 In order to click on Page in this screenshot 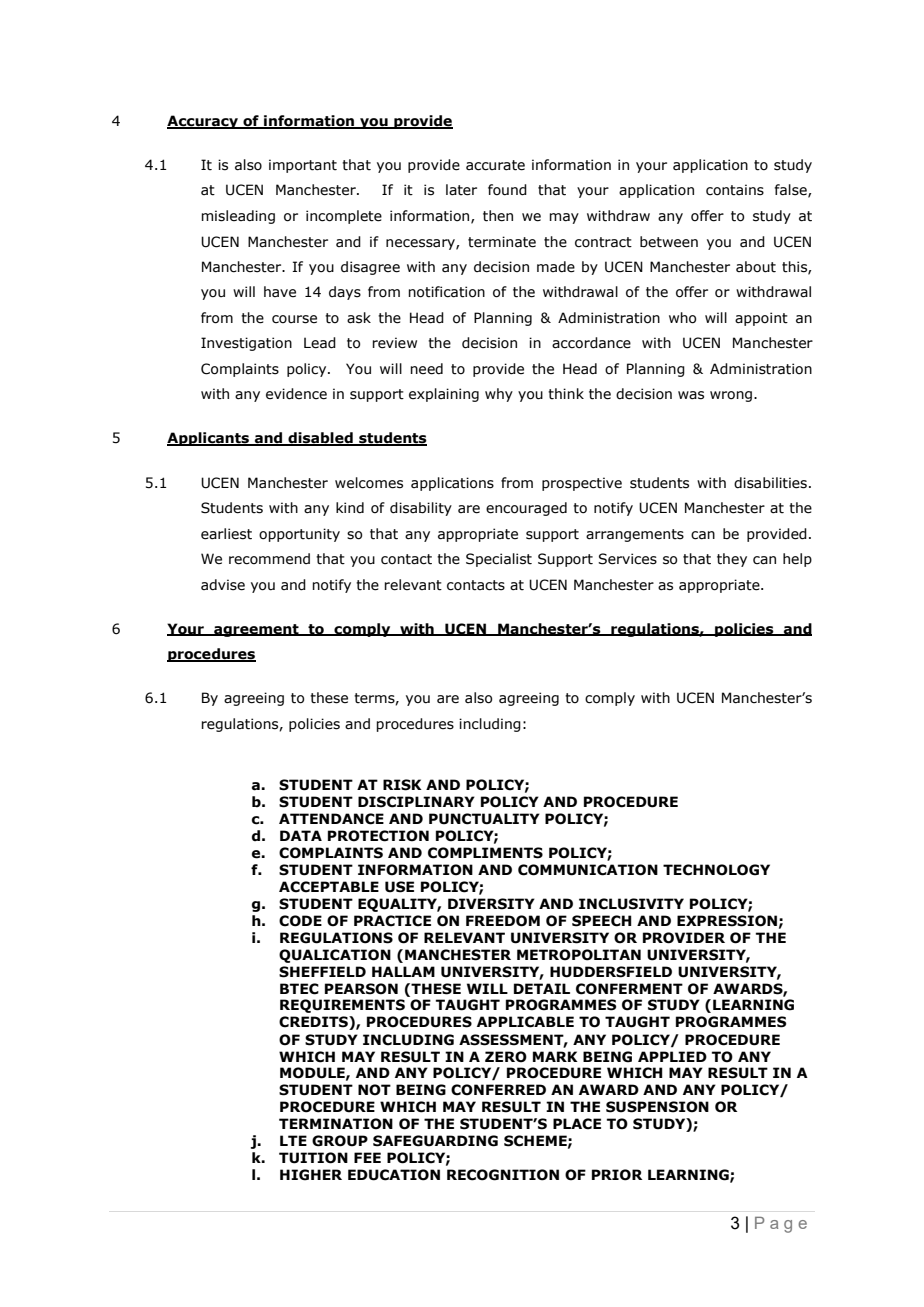, I will do `click(781, 1225)`.
